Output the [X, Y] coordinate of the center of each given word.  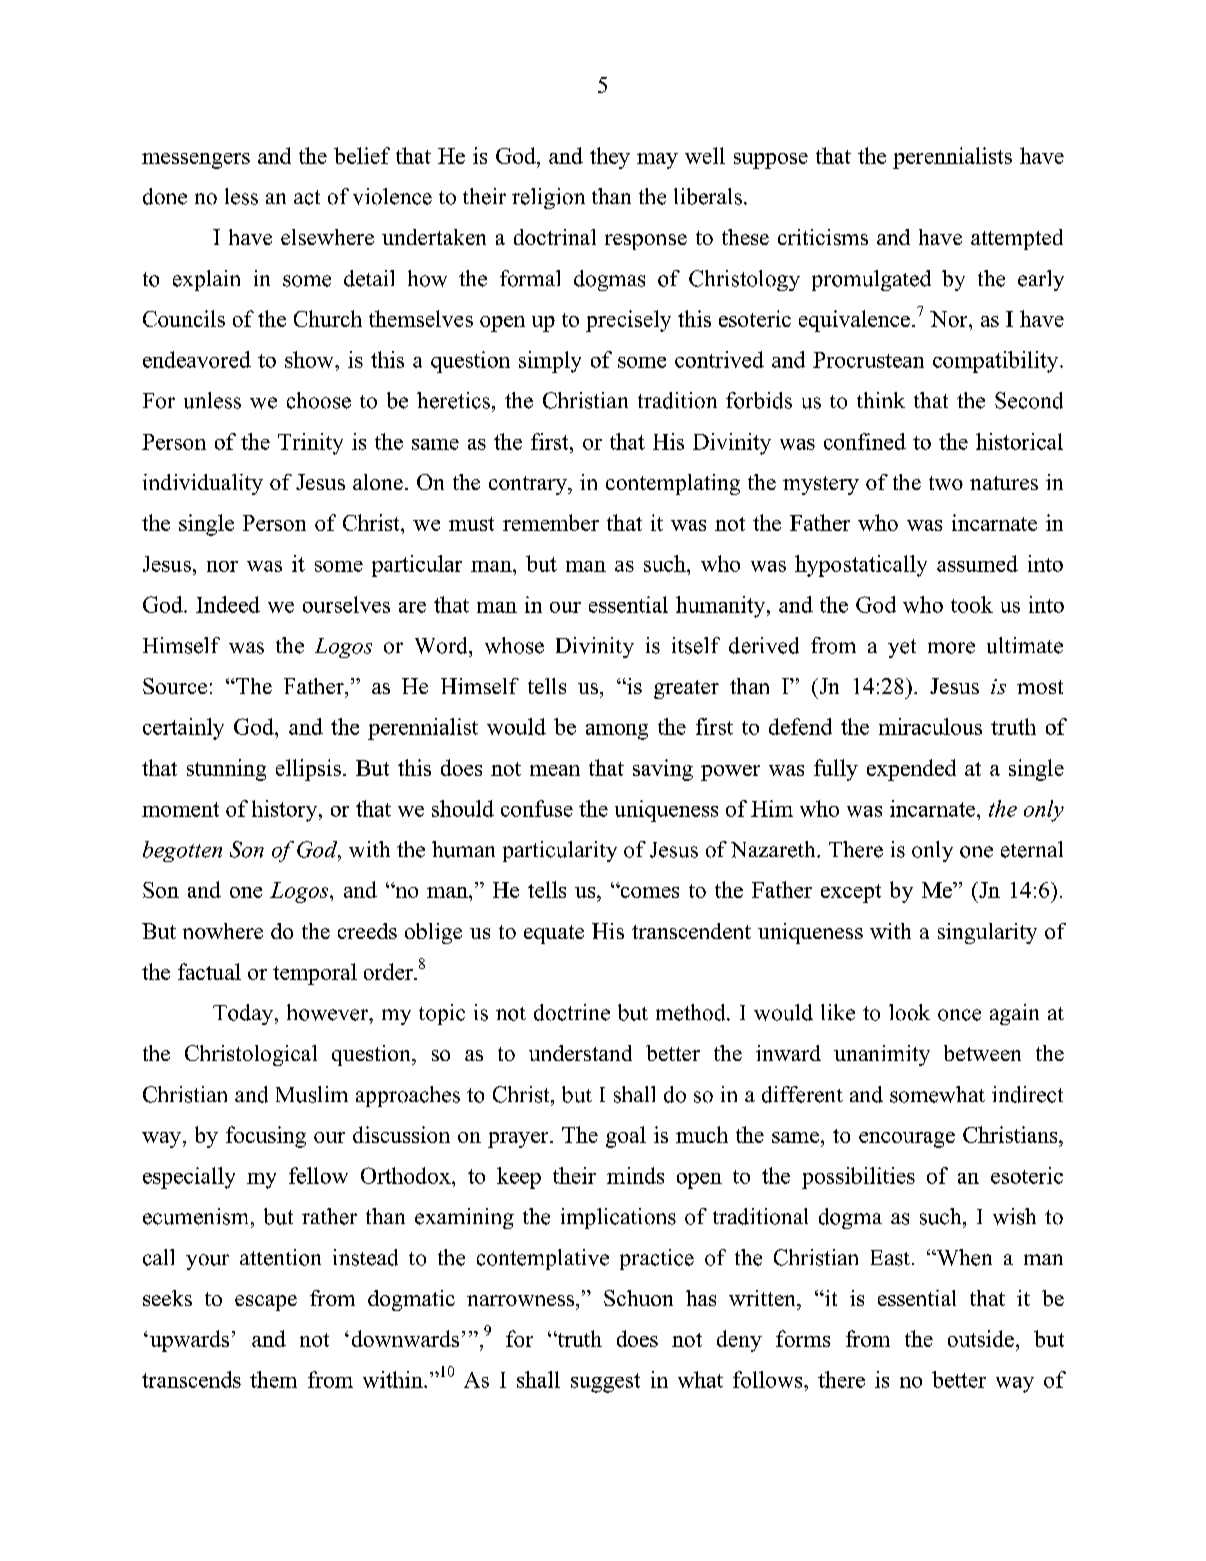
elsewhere [327, 237]
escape [266, 1303]
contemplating [673, 484]
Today [244, 1014]
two [946, 483]
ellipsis [308, 770]
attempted [1017, 239]
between [982, 1053]
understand [580, 1053]
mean [555, 770]
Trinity [310, 444]
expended [911, 770]
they [610, 158]
